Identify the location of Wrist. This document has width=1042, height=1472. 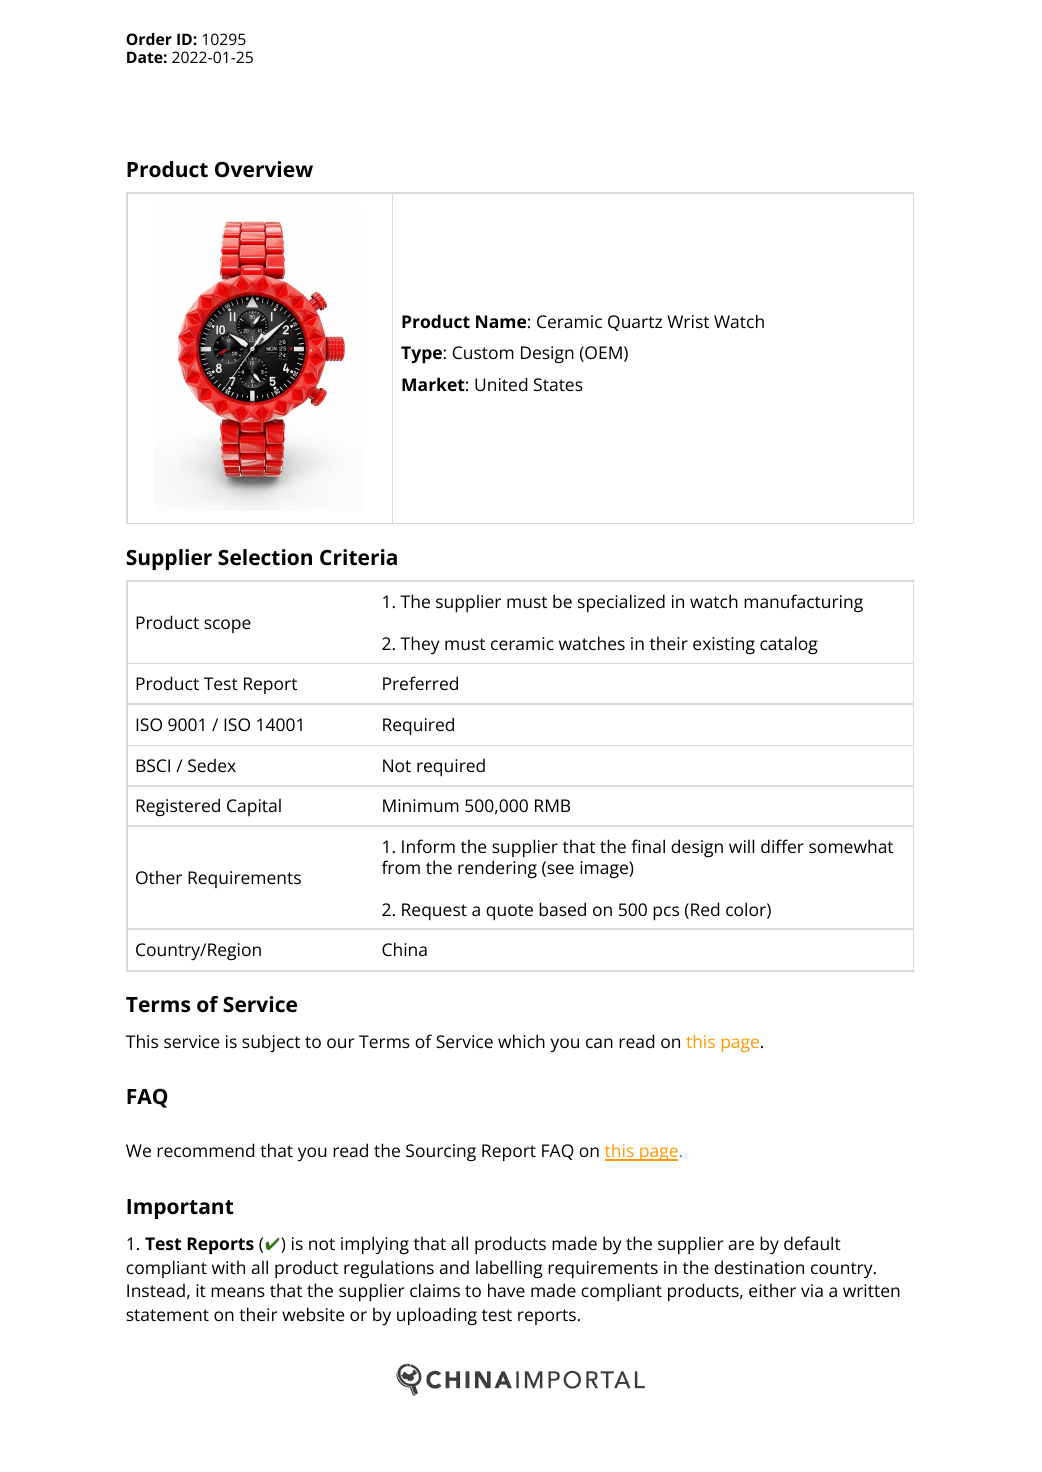
(688, 321).
